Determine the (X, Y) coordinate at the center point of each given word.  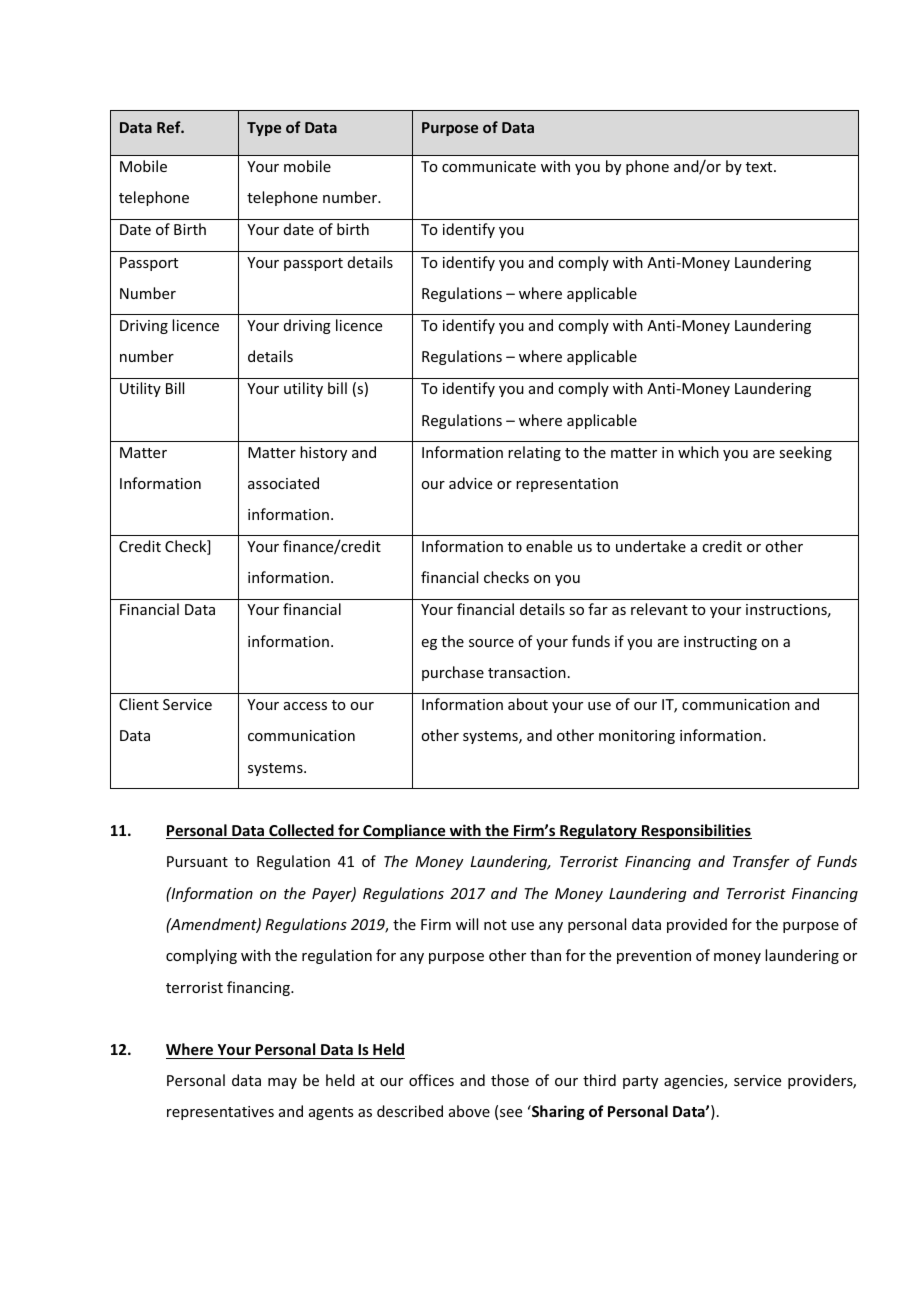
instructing (720, 643)
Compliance (404, 831)
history (323, 453)
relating (534, 453)
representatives (220, 1113)
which (698, 452)
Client (139, 704)
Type (264, 129)
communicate (489, 166)
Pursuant (197, 861)
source (491, 643)
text (760, 167)
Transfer (761, 862)
